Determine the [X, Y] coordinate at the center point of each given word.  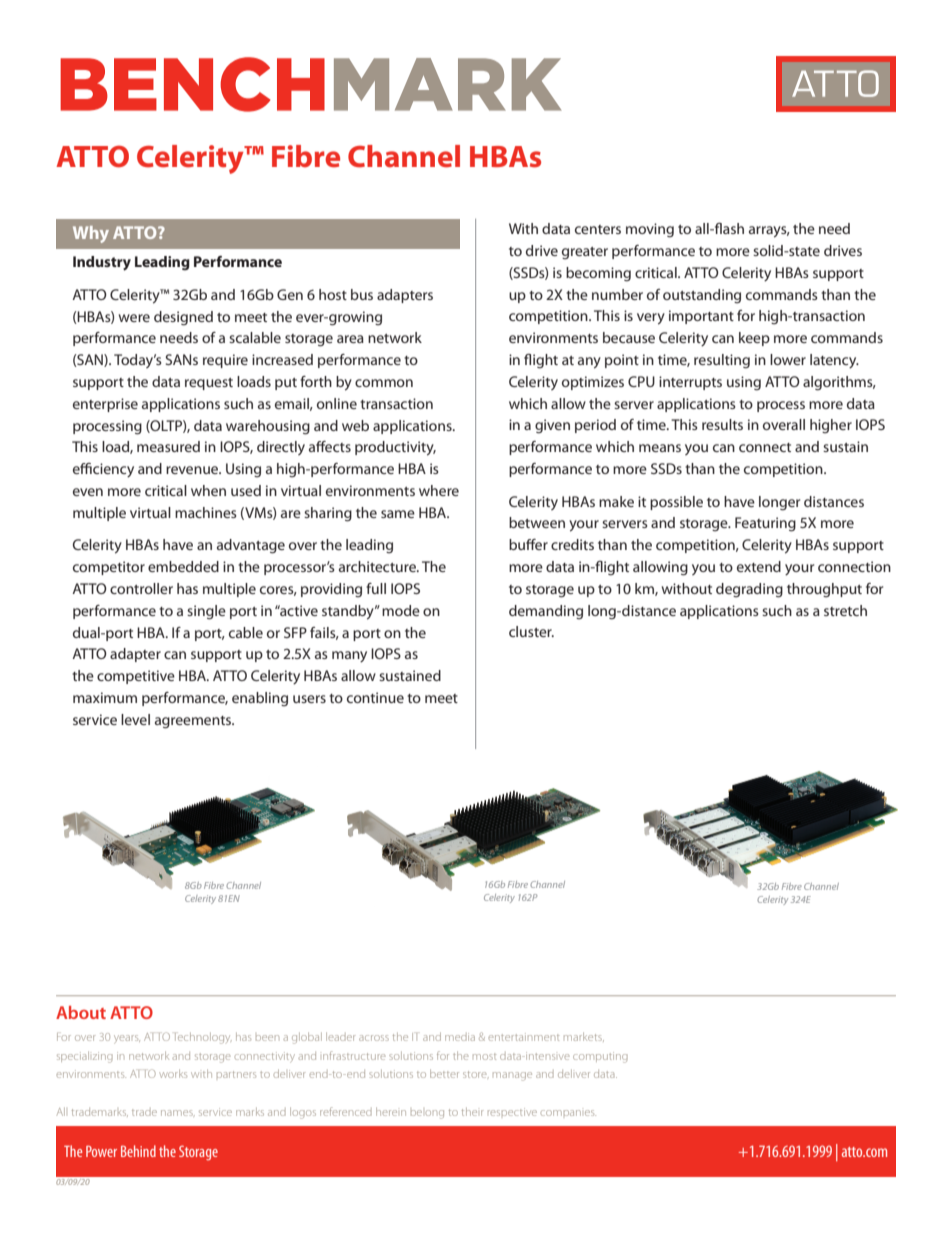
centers [598, 229]
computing [600, 1057]
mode [401, 610]
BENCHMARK [310, 84]
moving [650, 230]
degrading [749, 590]
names [178, 1113]
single [206, 612]
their [472, 1112]
